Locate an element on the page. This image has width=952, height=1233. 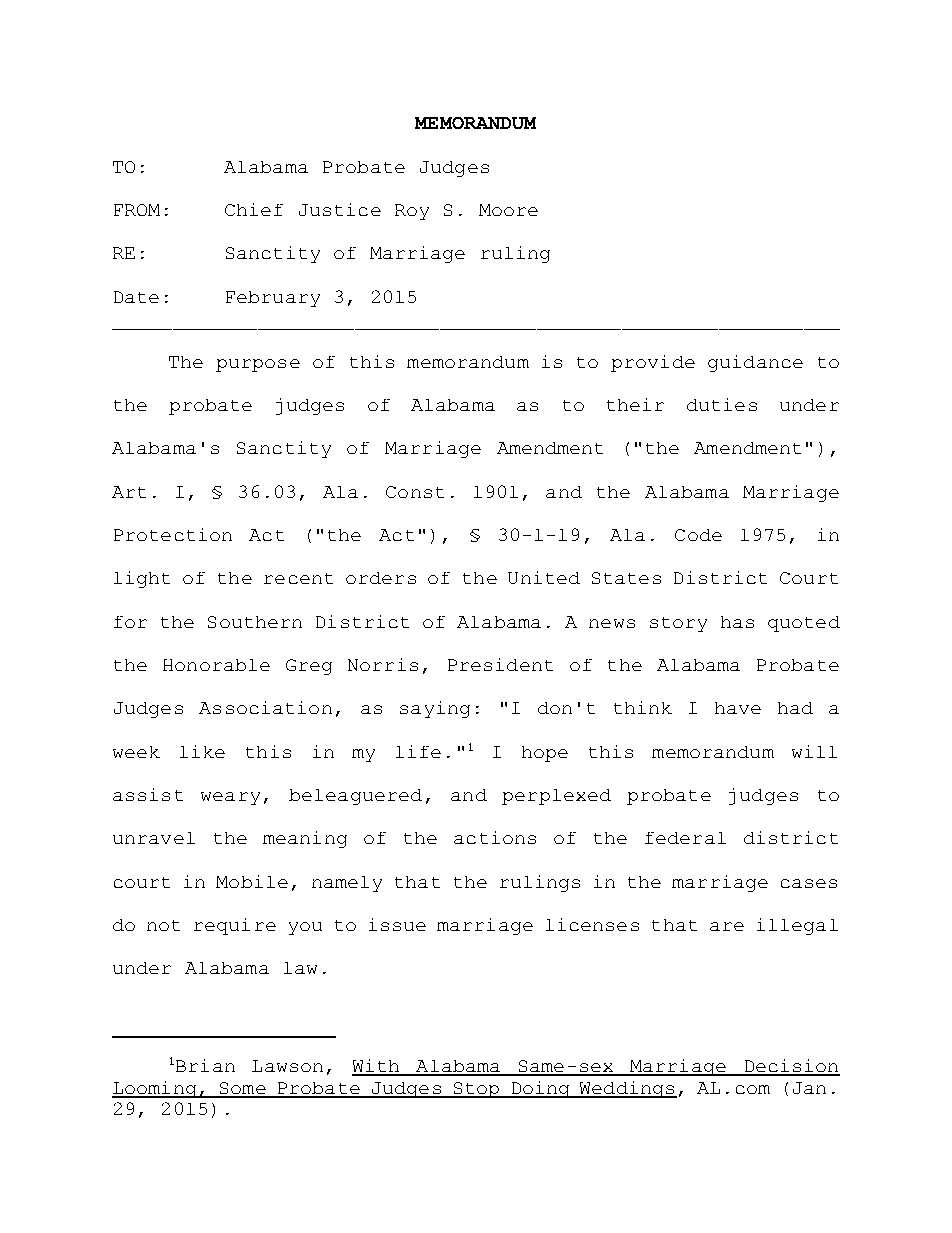
Decision is located at coordinates (791, 1067).
